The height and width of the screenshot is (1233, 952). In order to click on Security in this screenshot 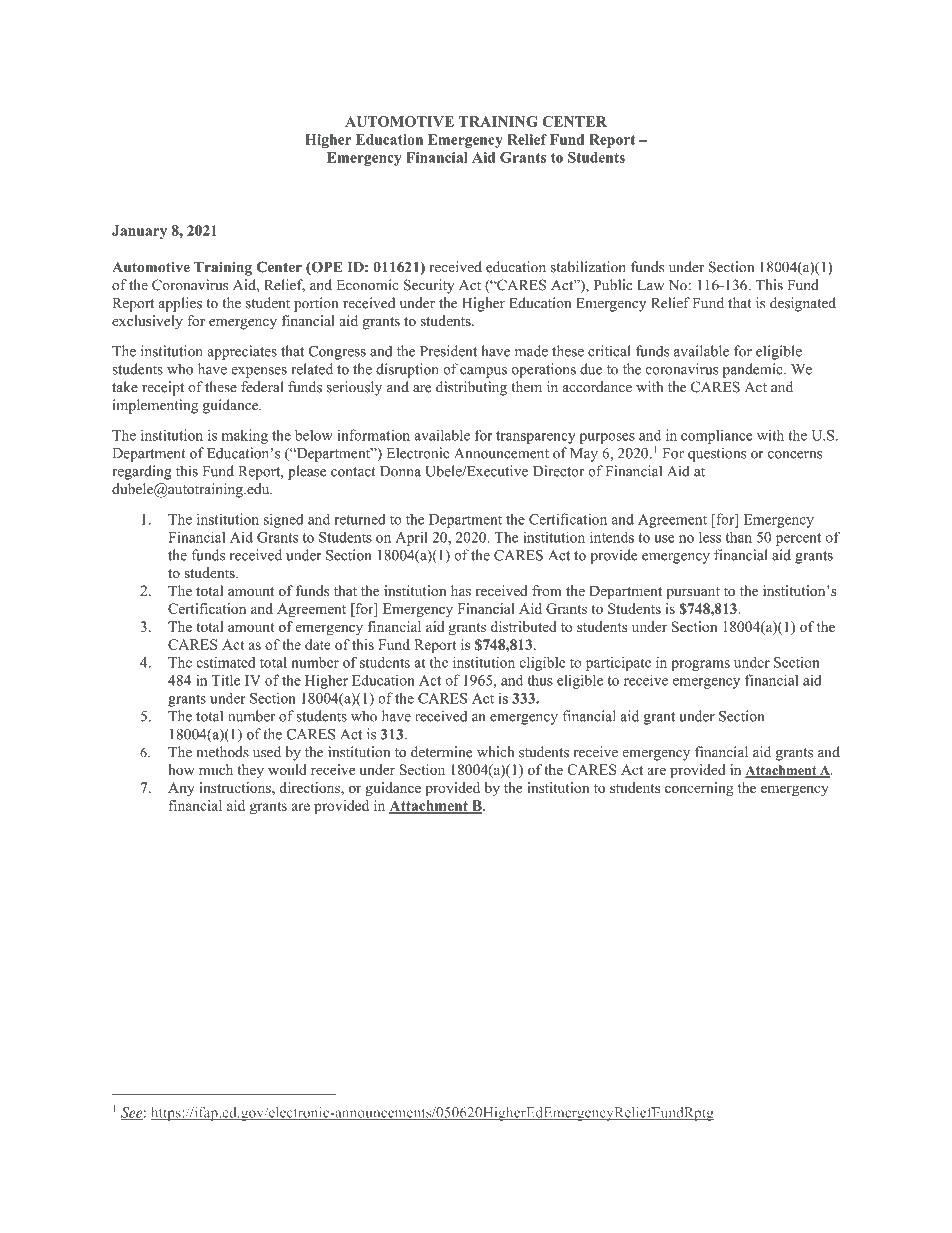, I will do `click(429, 286)`.
